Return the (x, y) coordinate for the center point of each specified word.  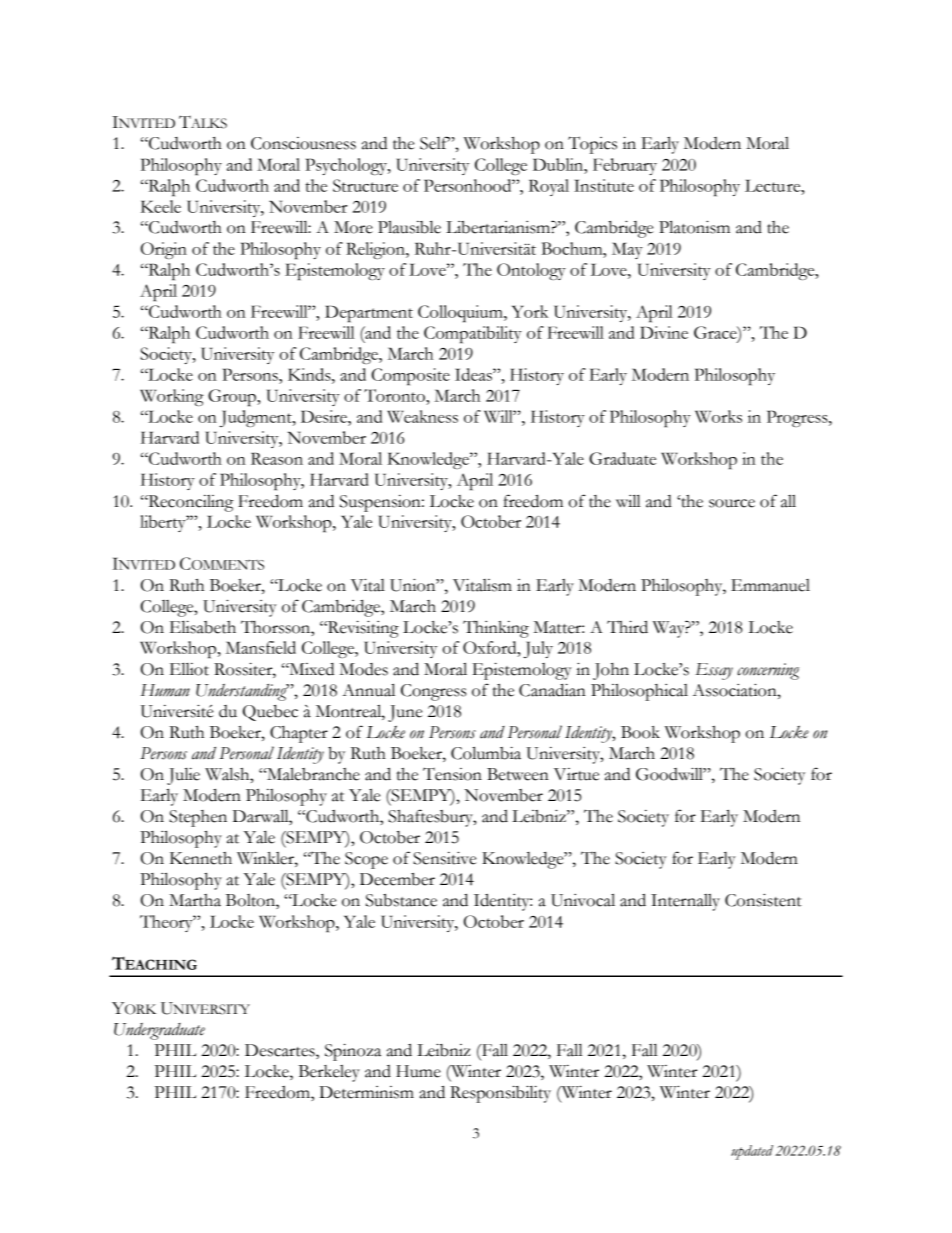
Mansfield (261, 647)
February (625, 166)
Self (435, 143)
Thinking (496, 629)
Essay (714, 671)
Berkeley (329, 1073)
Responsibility (500, 1094)
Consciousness (303, 143)
